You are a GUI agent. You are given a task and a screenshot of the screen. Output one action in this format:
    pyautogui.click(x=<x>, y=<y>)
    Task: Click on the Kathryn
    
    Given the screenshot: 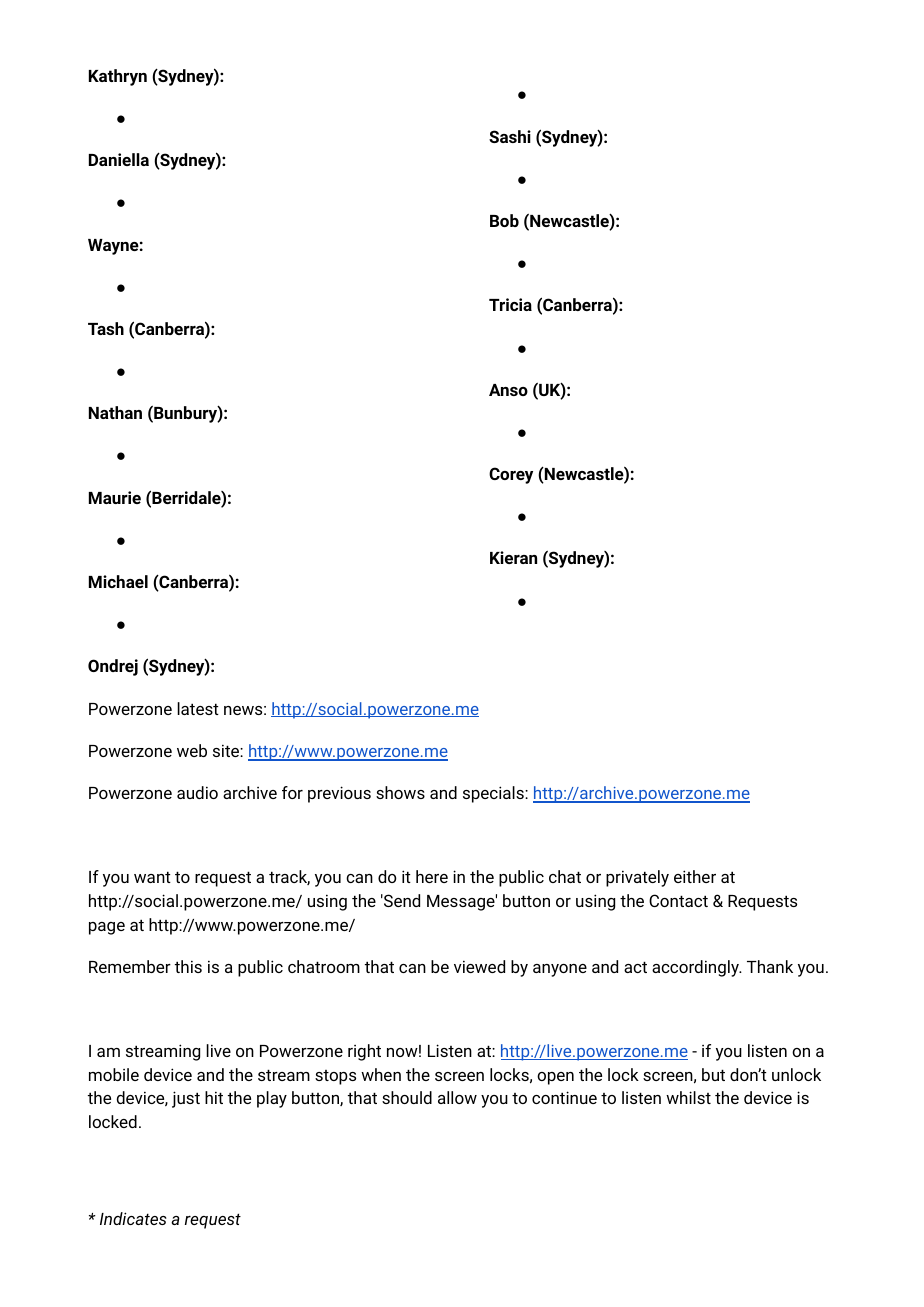 What is the action you would take?
    pyautogui.click(x=118, y=77)
